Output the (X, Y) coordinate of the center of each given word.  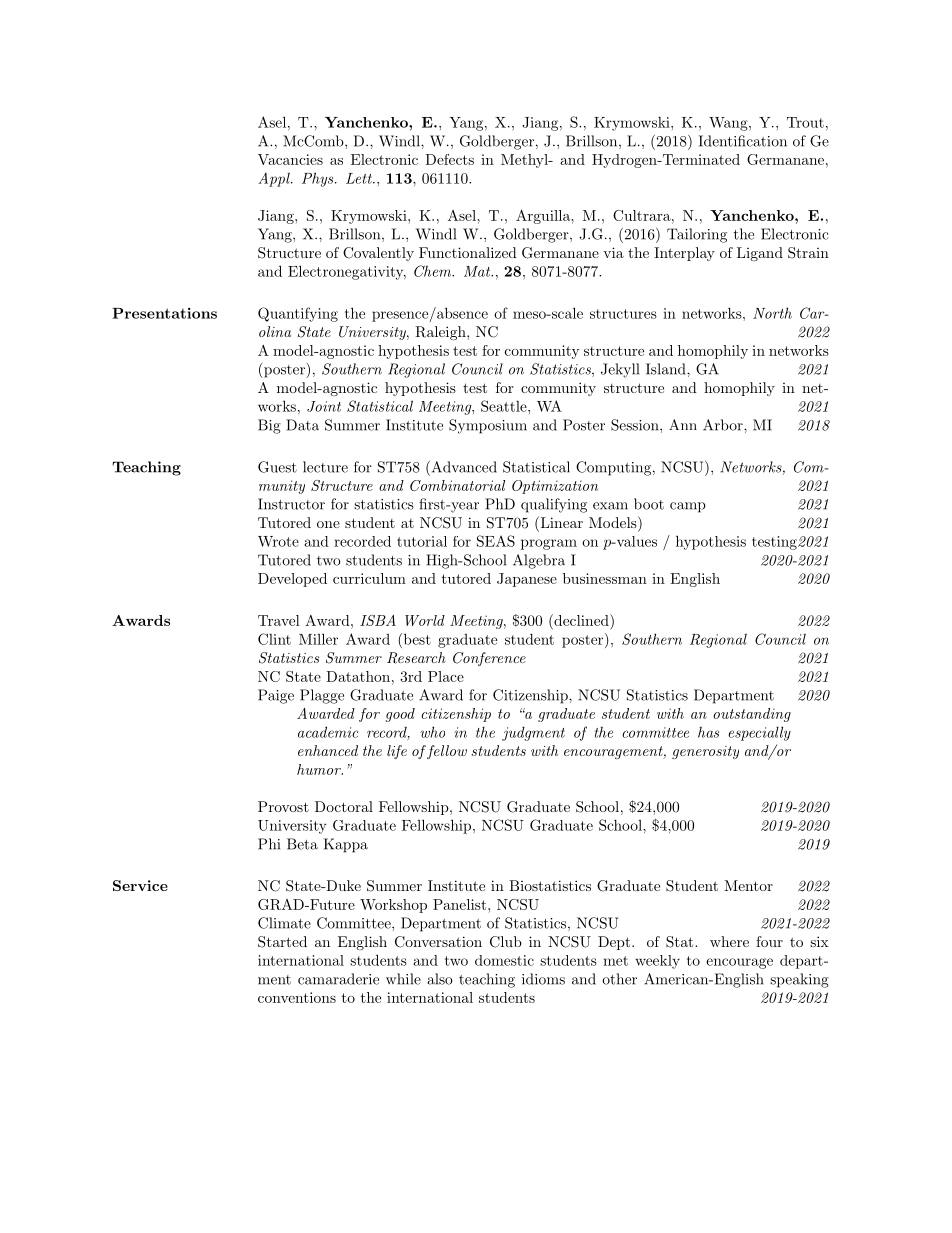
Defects (449, 159)
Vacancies (290, 159)
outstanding (752, 715)
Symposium (488, 426)
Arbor (724, 425)
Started (282, 942)
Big (269, 426)
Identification (743, 141)
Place (446, 676)
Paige (276, 696)
